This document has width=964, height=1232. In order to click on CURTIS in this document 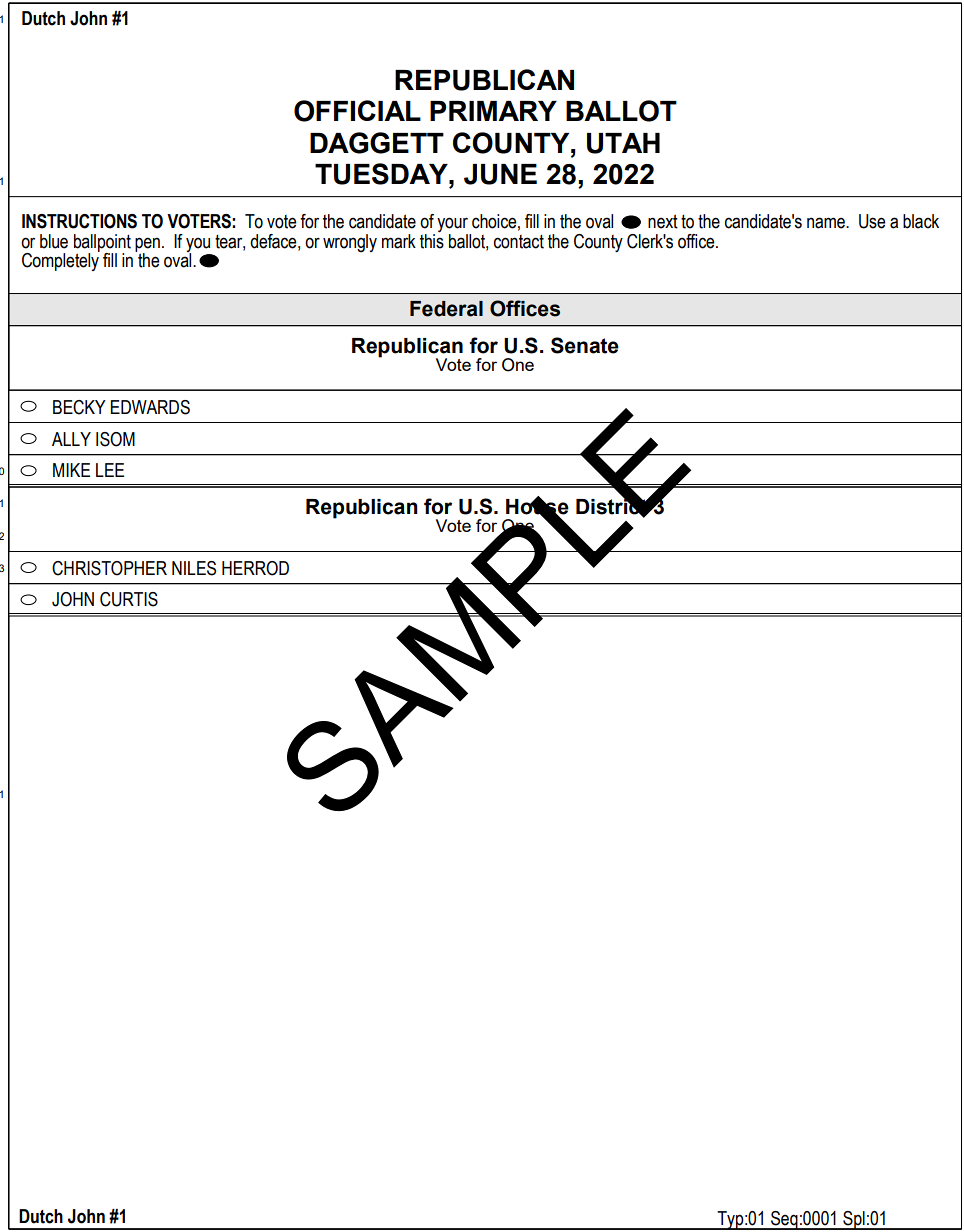, I will do `click(129, 599)`.
